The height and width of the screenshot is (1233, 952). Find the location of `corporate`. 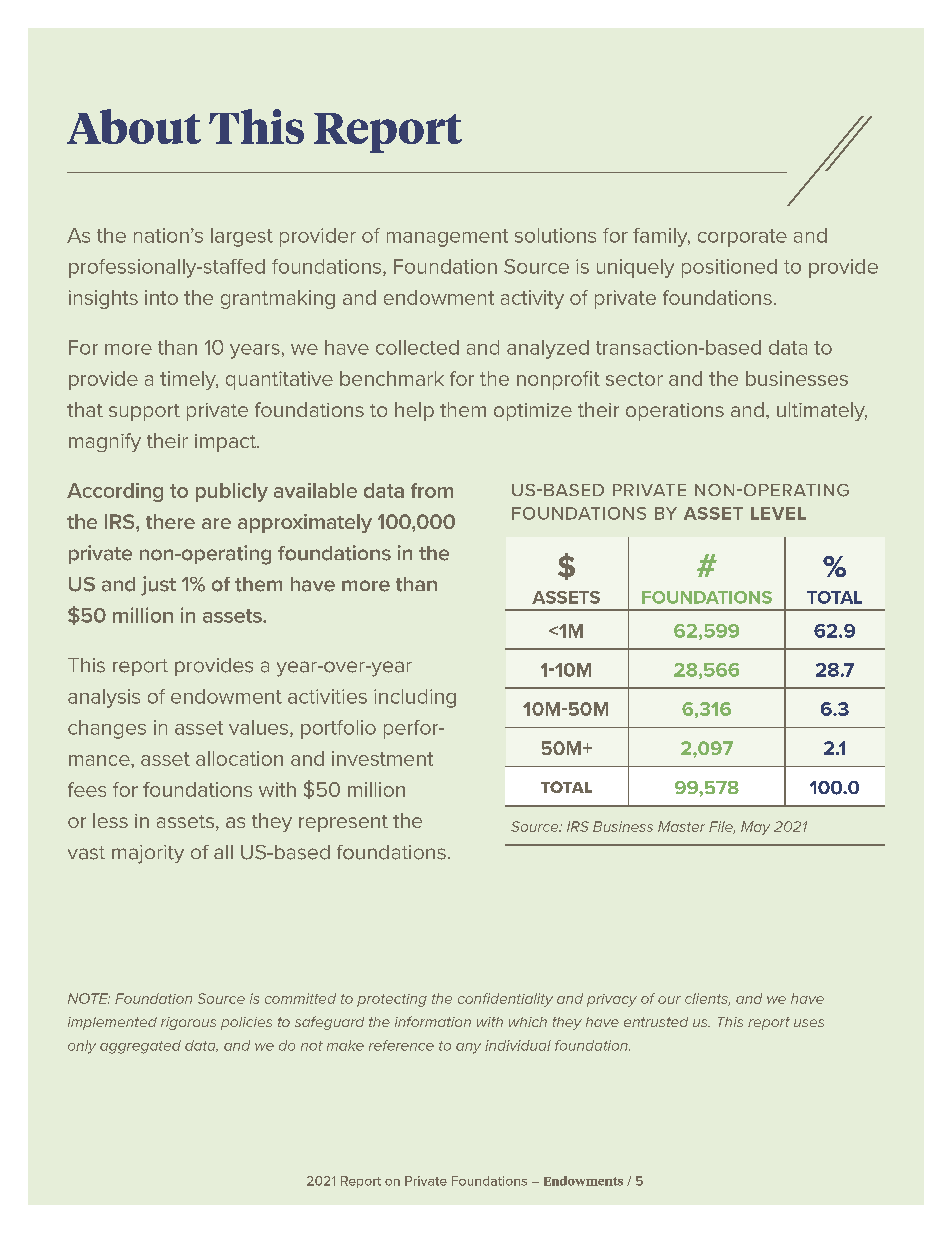

corporate is located at coordinates (742, 238).
